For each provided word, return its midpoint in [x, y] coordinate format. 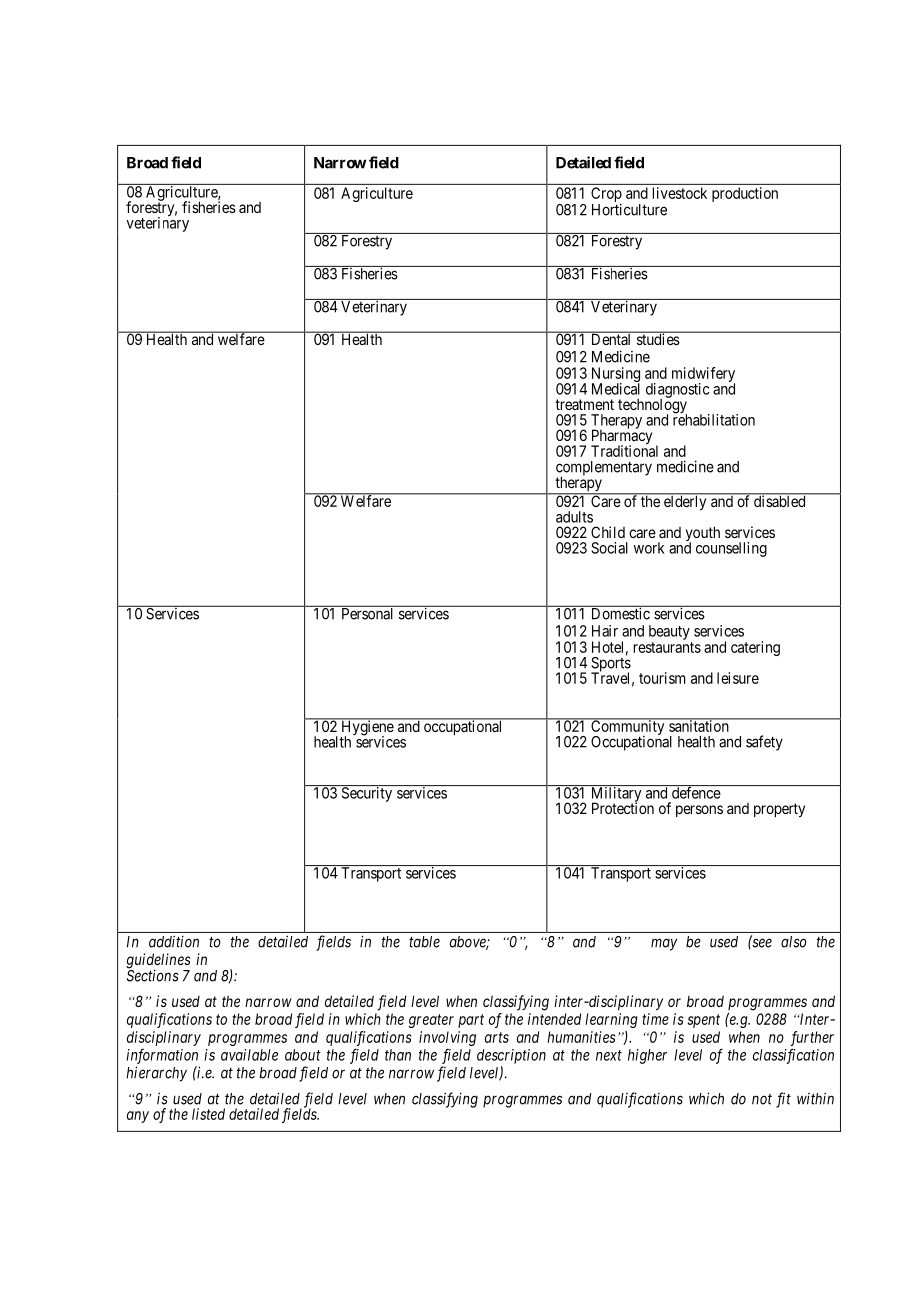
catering [755, 648]
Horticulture [629, 209]
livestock [680, 193]
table [424, 942]
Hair [605, 631]
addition [174, 941]
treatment [584, 404]
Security [367, 794]
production [745, 194]
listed [208, 1114]
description [511, 1056]
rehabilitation [714, 419]
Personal [367, 613]
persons [699, 811]
